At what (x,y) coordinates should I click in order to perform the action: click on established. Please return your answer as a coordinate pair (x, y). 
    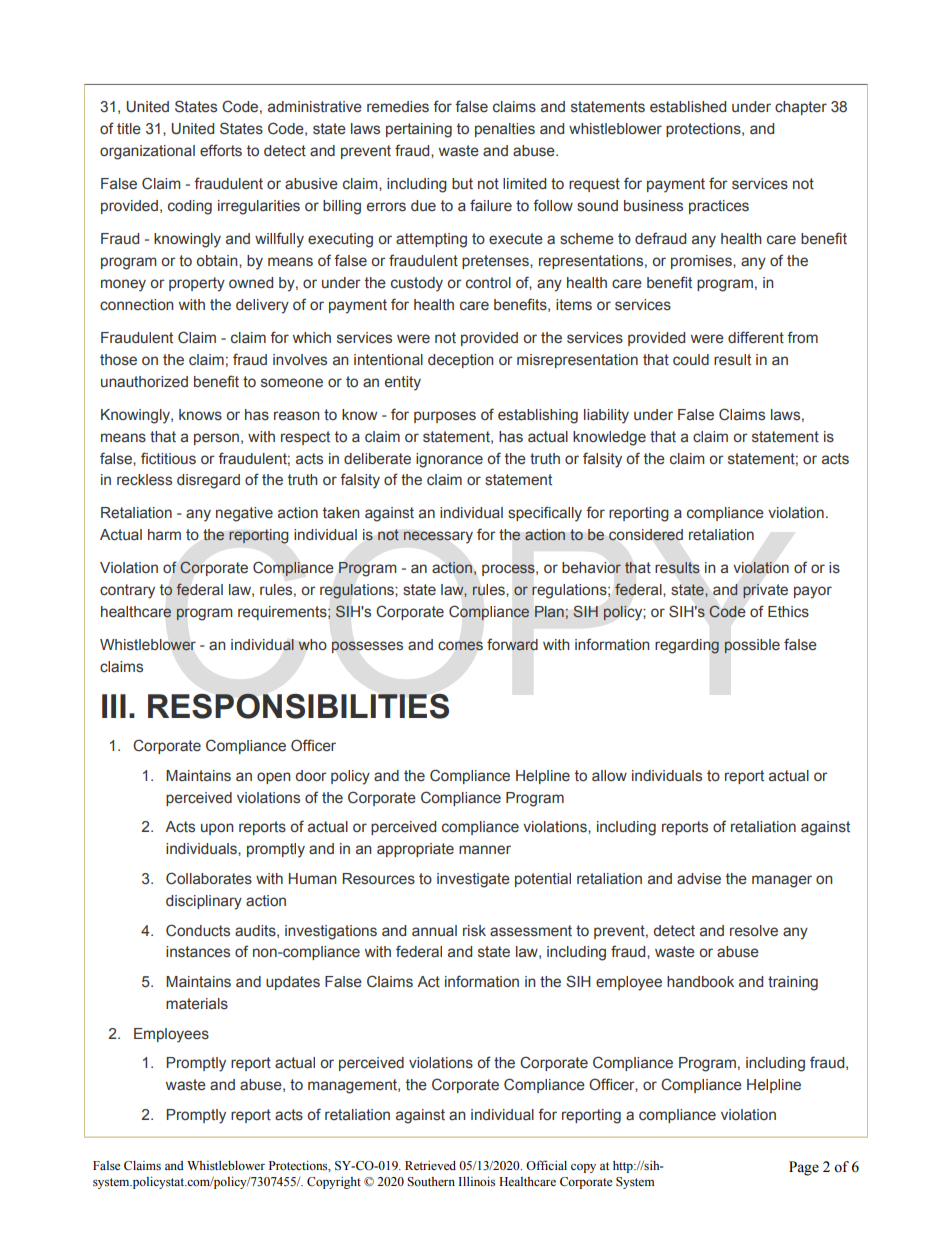
    Looking at the image, I should click on (688, 107).
